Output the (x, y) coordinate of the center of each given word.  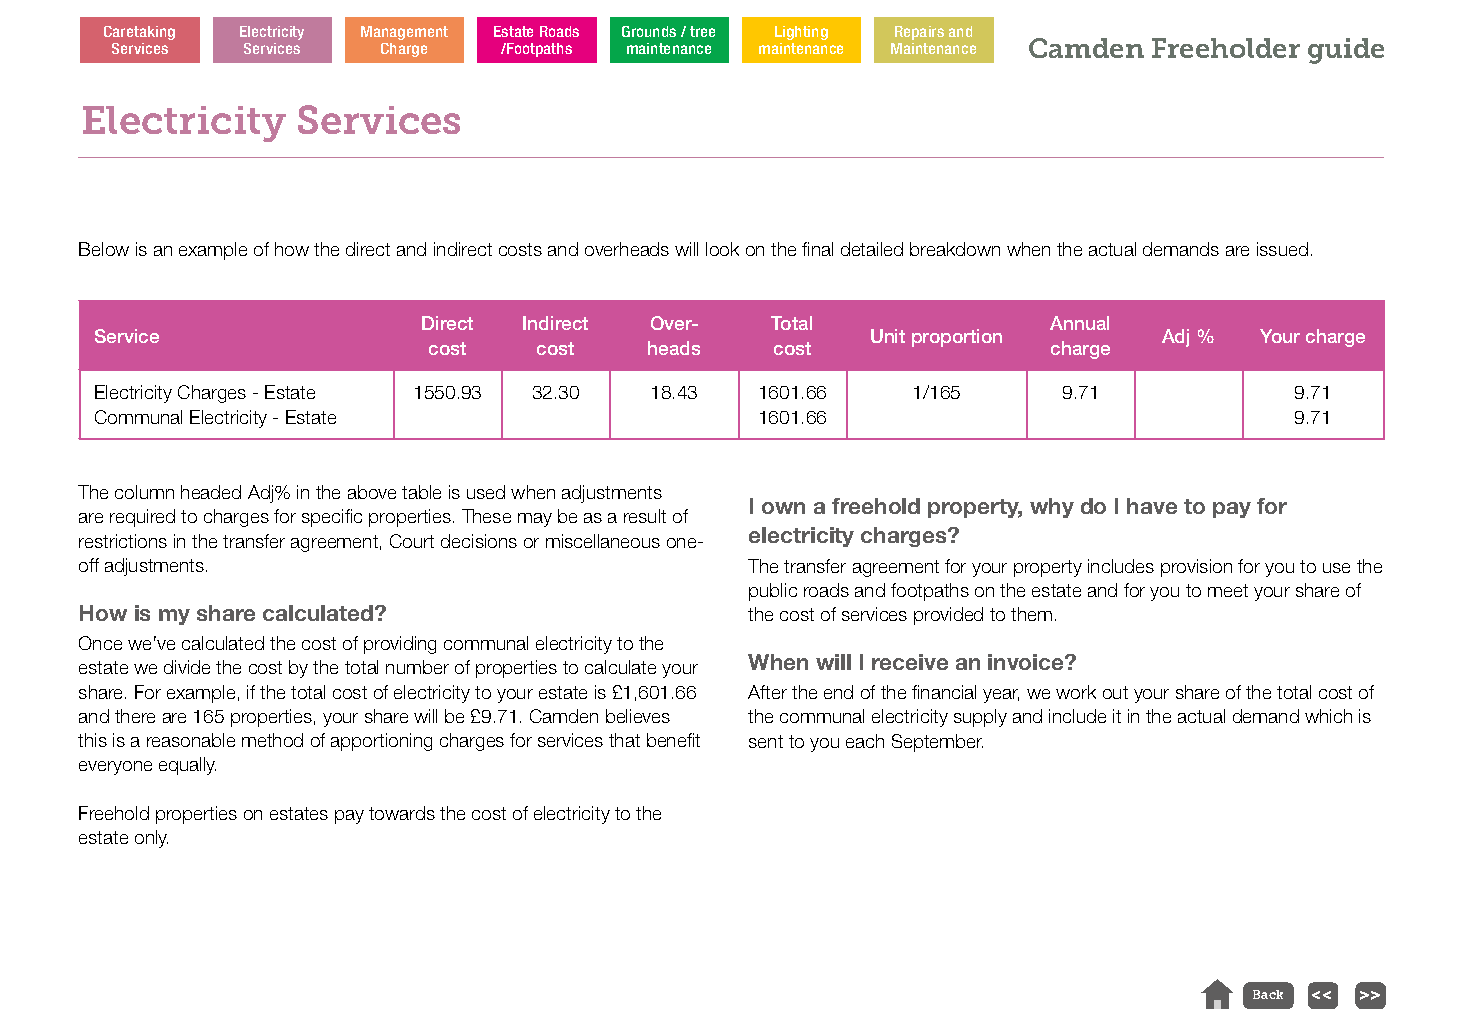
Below (104, 249)
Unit (888, 336)
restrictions (123, 541)
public (773, 592)
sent (766, 741)
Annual (1079, 323)
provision (1196, 568)
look (722, 249)
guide (1346, 51)
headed (211, 492)
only (151, 839)
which (1328, 716)
